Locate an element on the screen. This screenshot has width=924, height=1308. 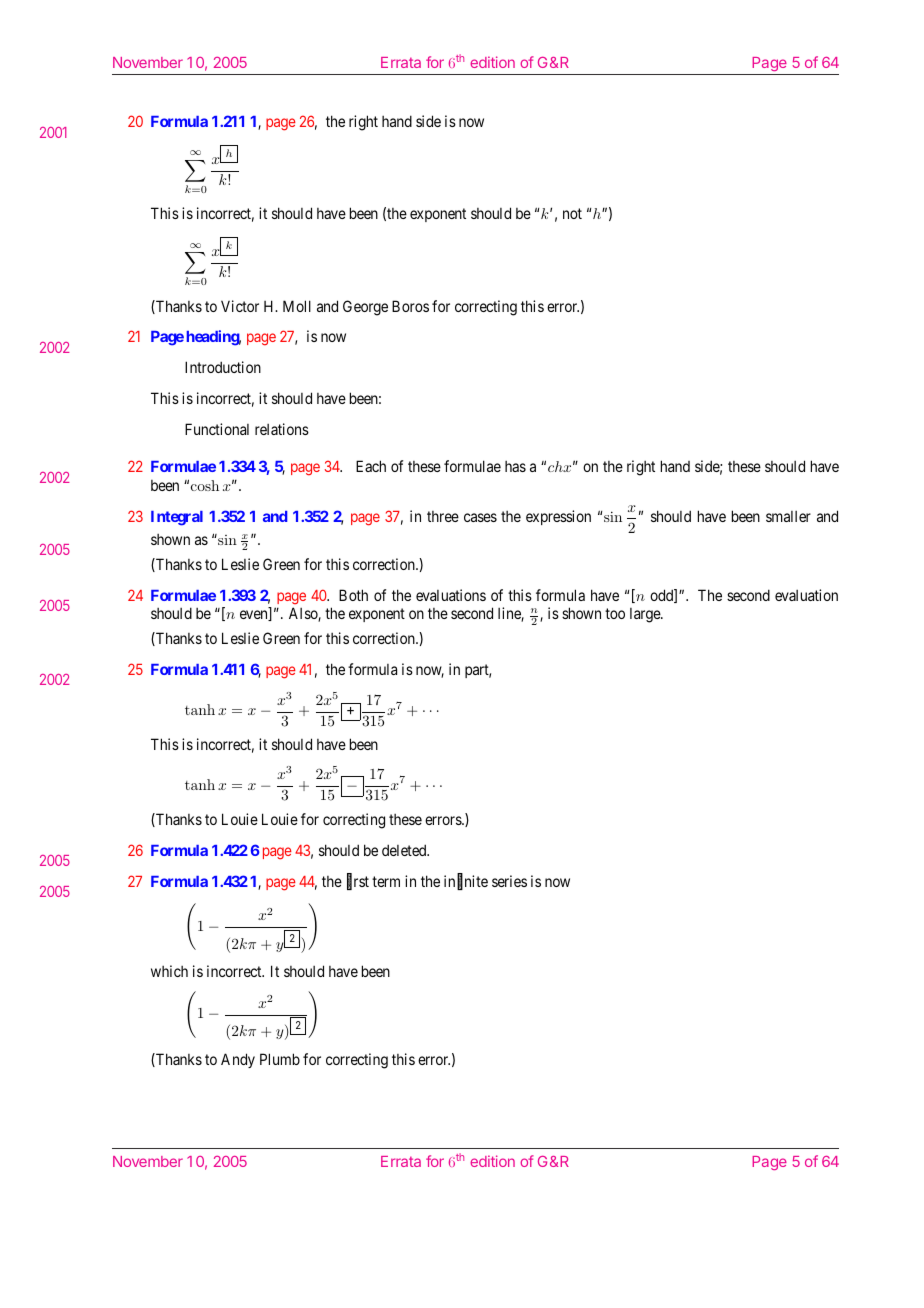
cases is located at coordinates (480, 517).
